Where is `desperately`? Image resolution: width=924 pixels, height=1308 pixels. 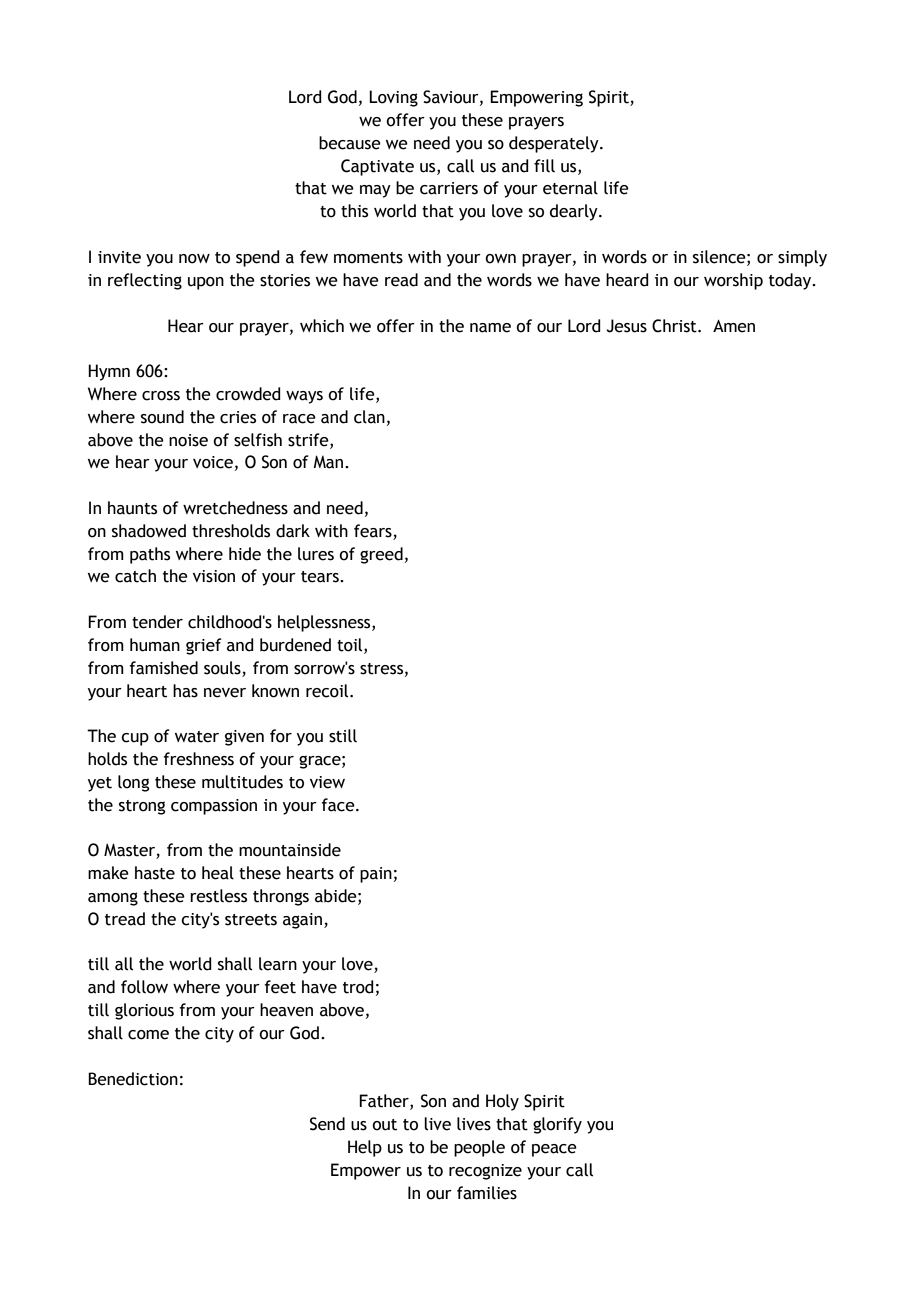
desperately is located at coordinates (555, 144).
